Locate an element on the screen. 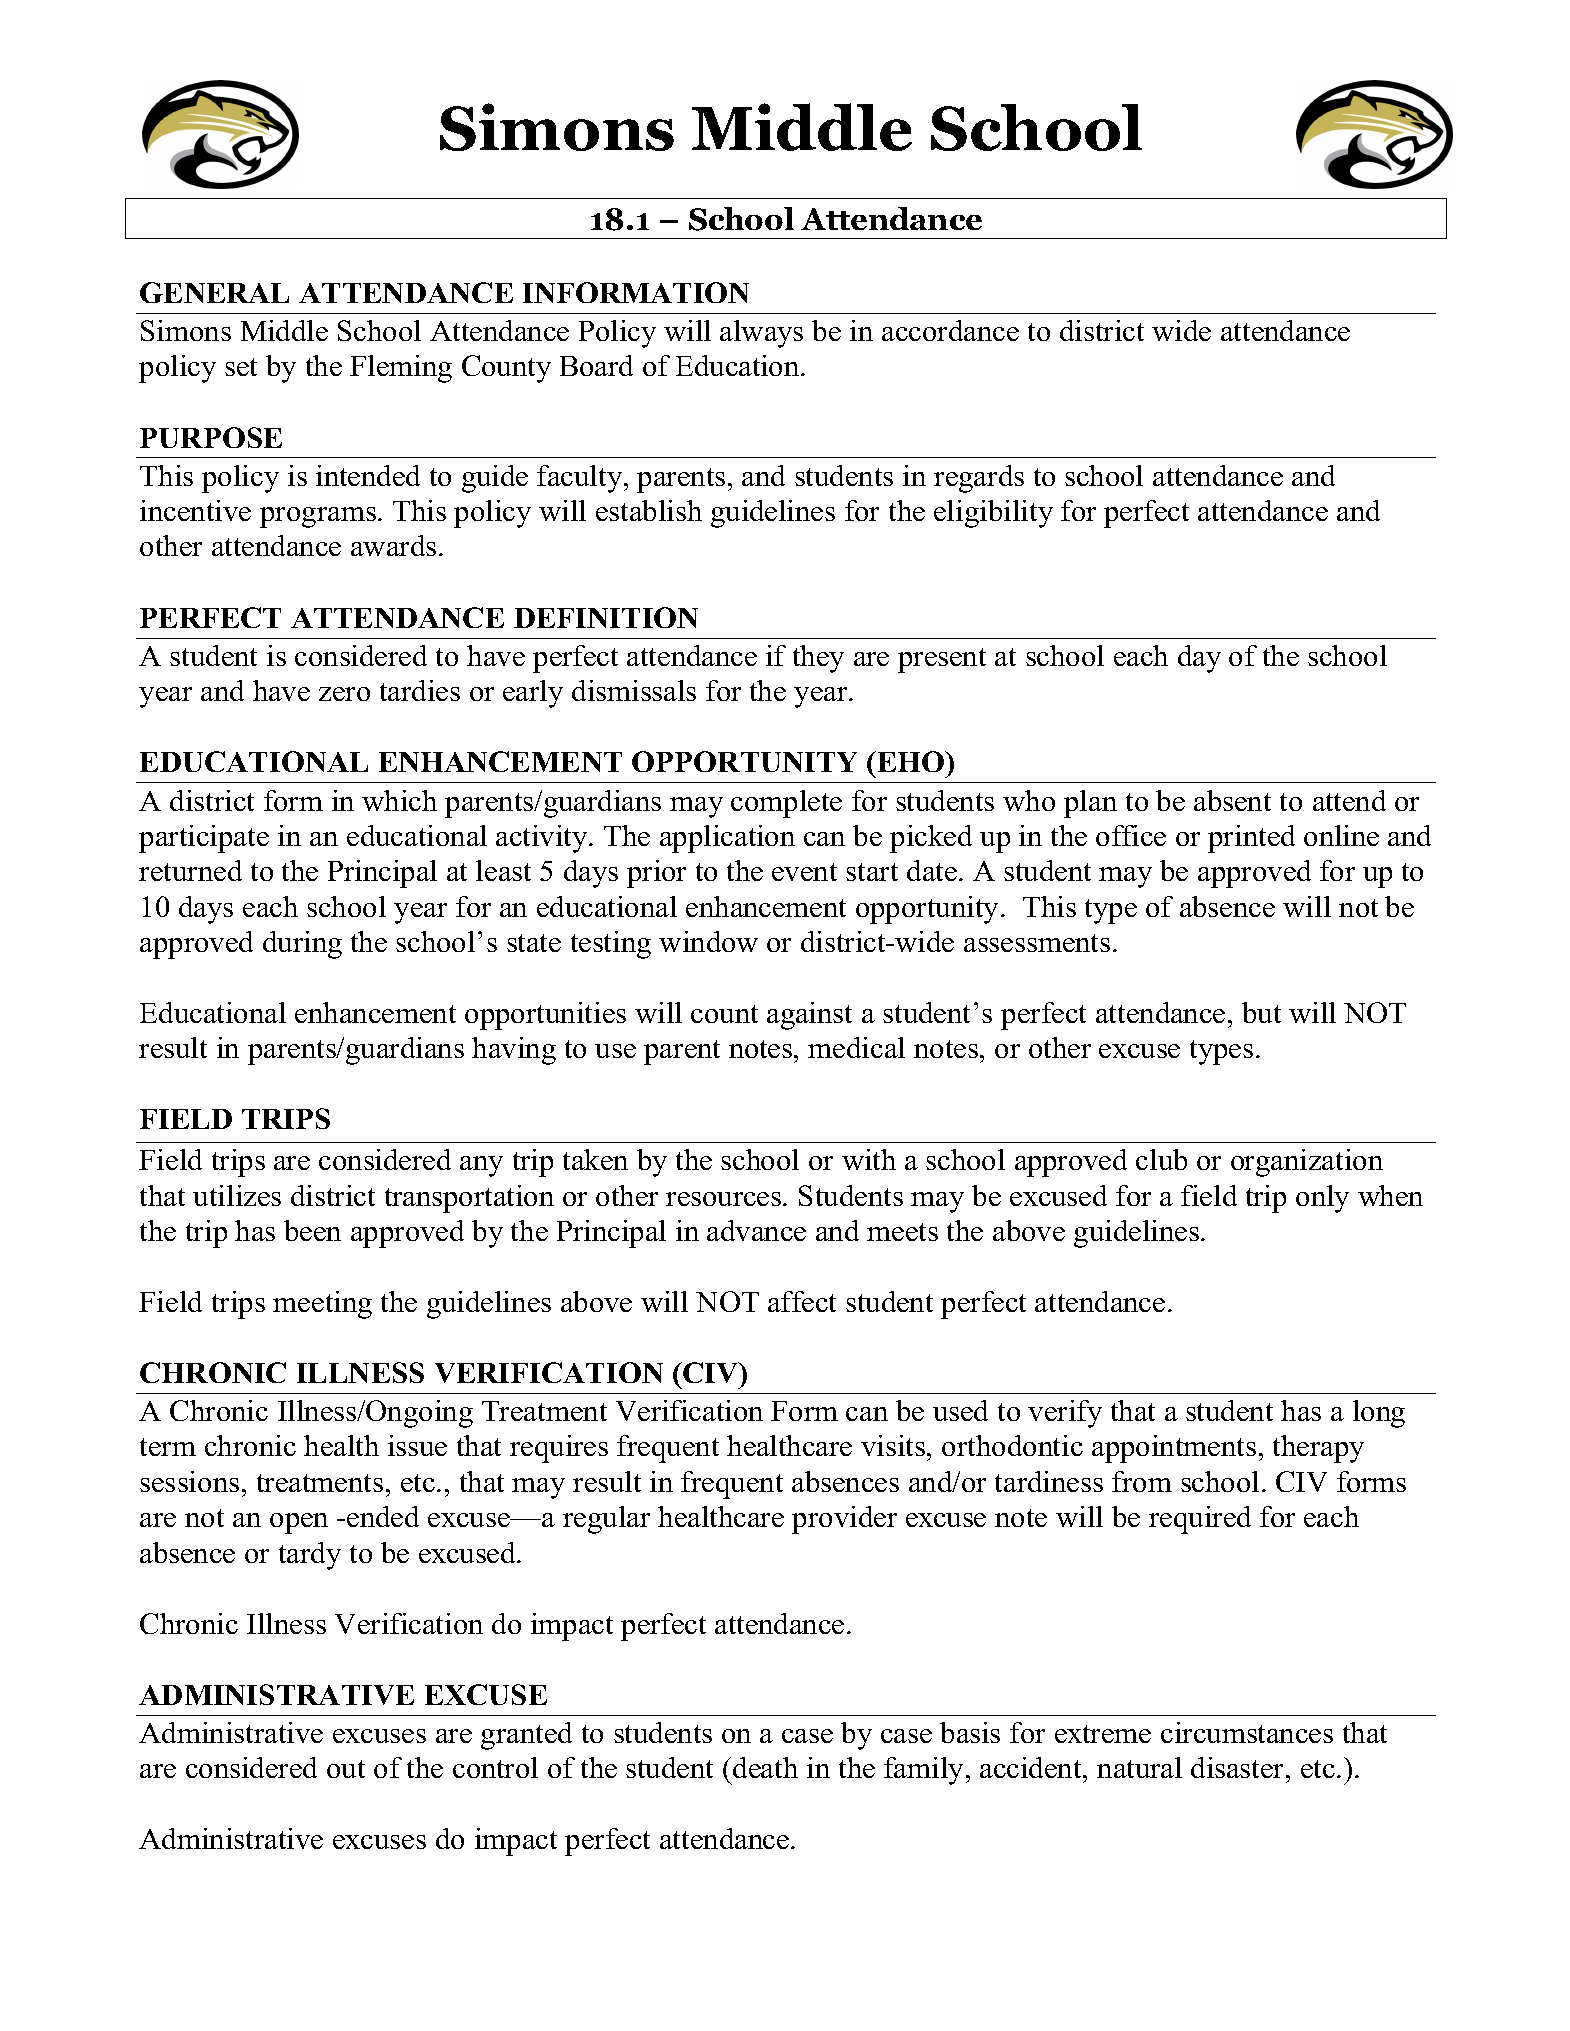  death is located at coordinates (765, 1767).
